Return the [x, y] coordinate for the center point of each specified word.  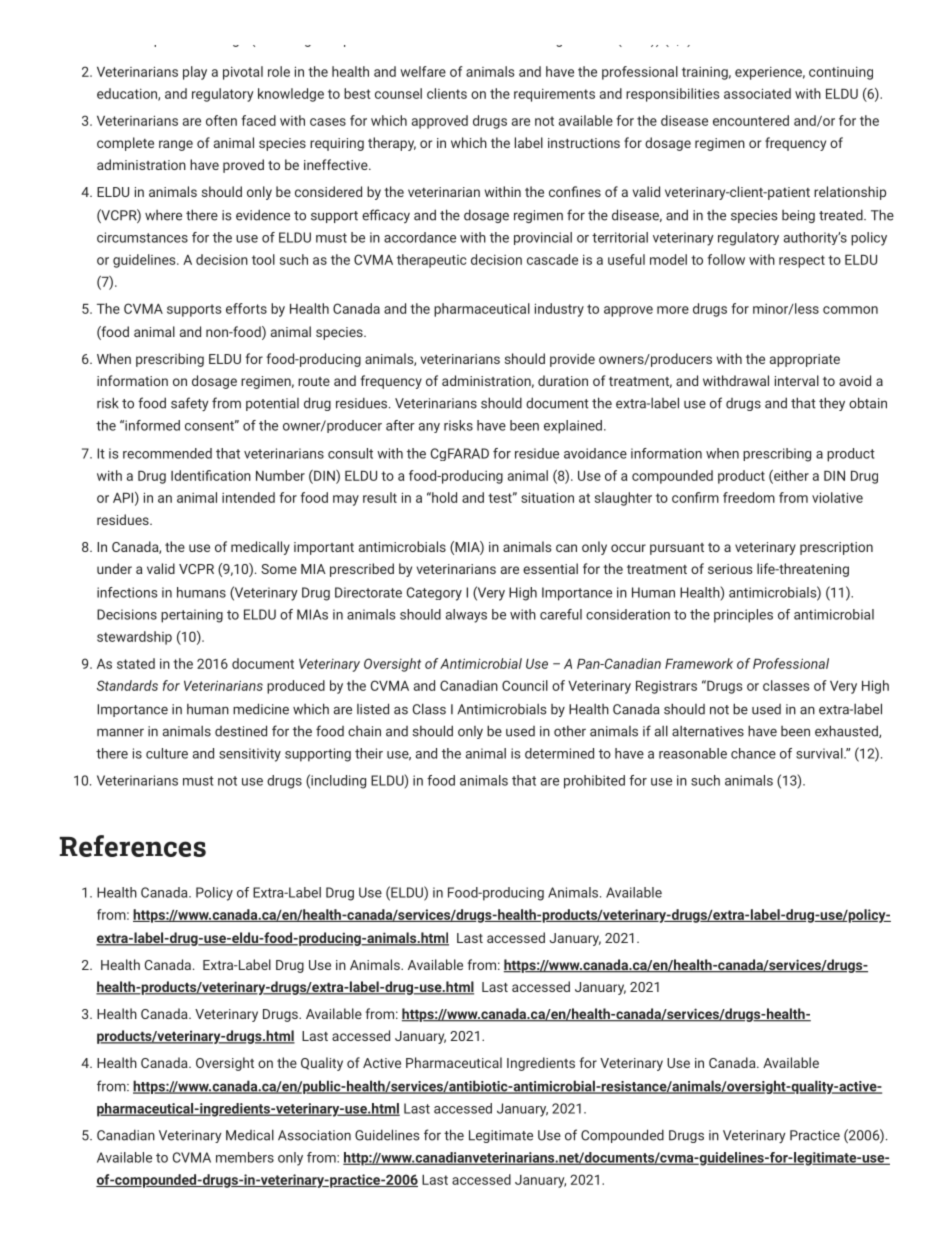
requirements [554, 95]
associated [757, 93]
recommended [167, 453]
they [832, 404]
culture [167, 753]
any [429, 428]
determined [559, 753]
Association [314, 1135]
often [221, 120]
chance [753, 753]
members [245, 1157]
